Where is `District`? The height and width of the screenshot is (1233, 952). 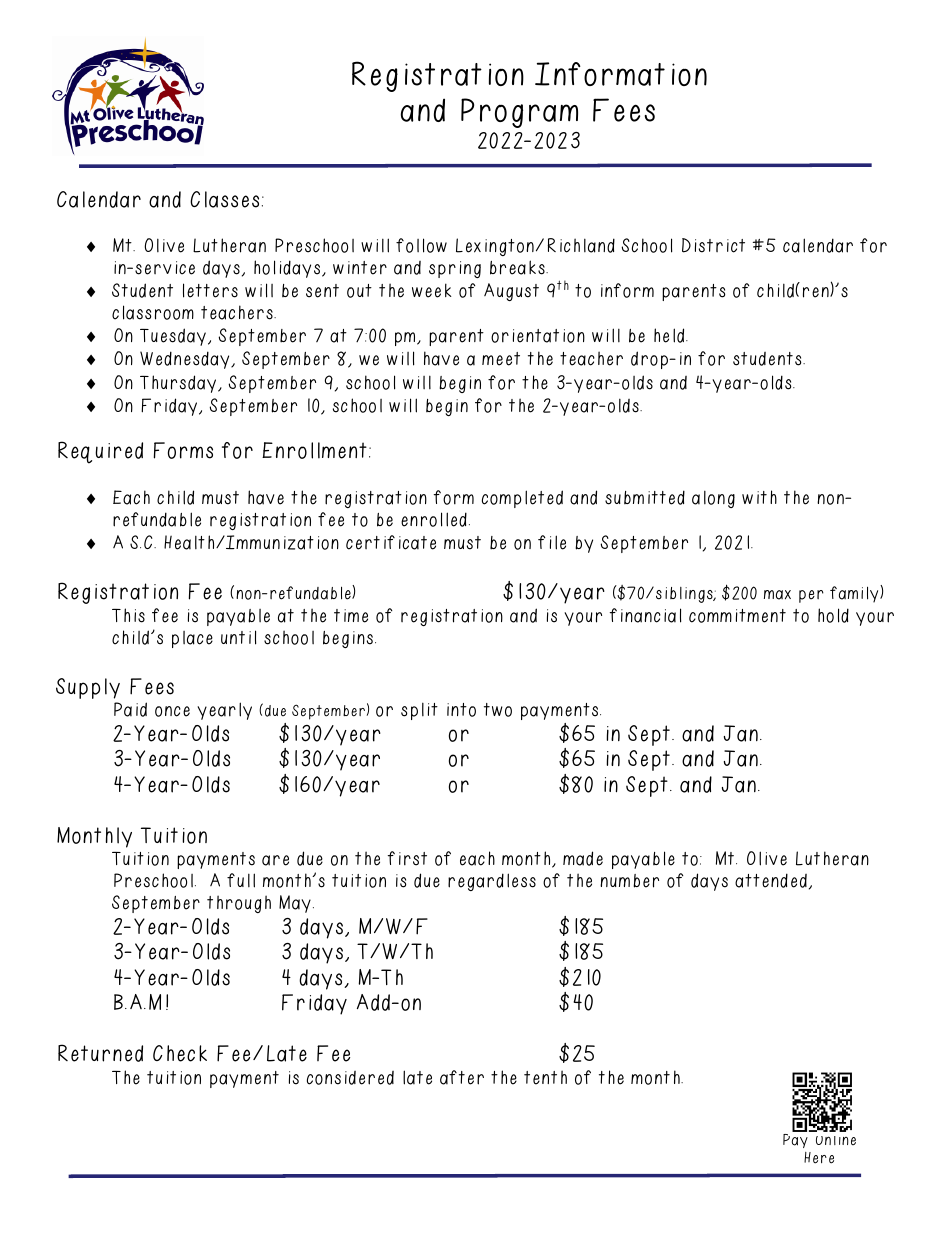 District is located at coordinates (713, 245).
